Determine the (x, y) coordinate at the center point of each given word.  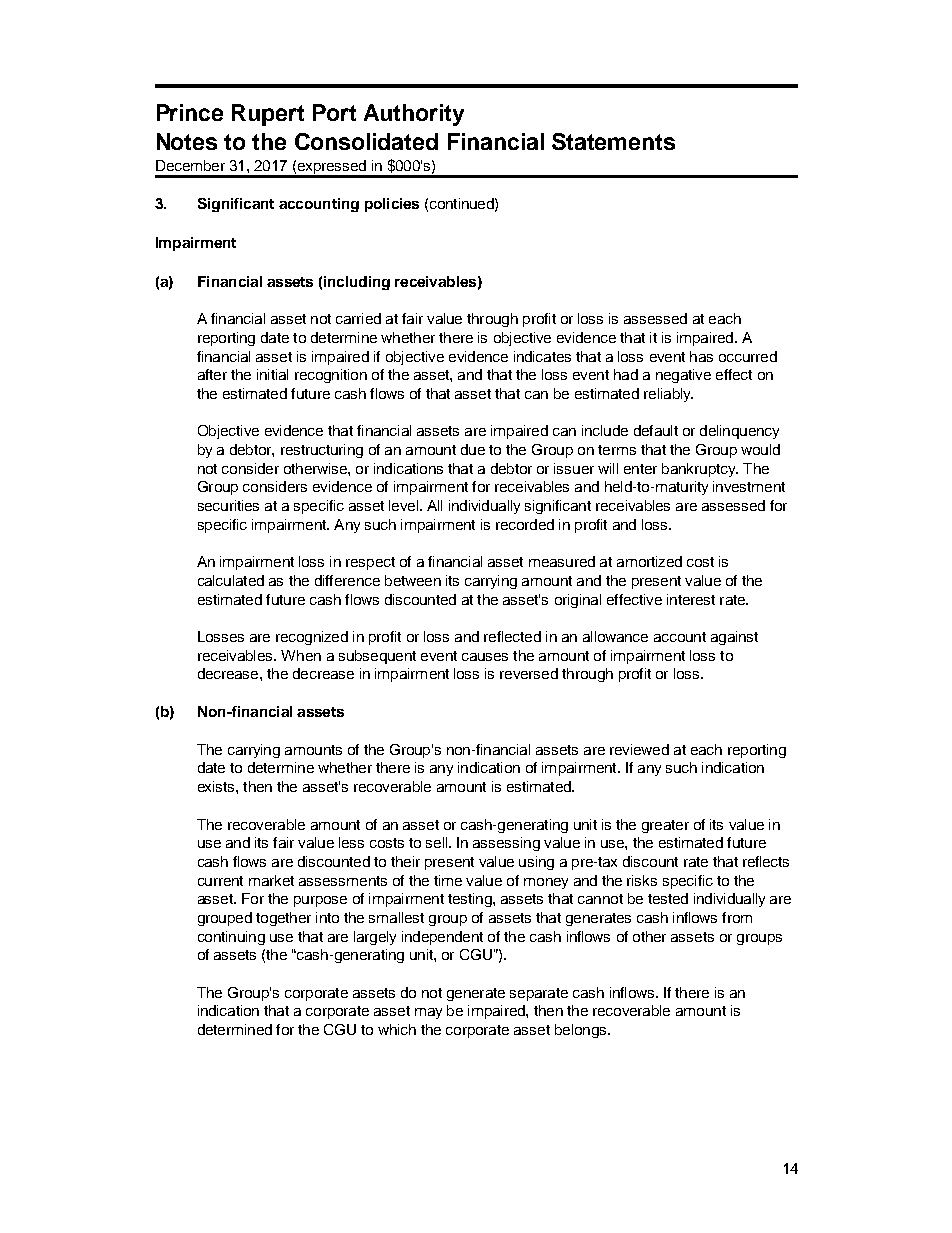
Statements (613, 141)
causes (485, 657)
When (301, 655)
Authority (414, 115)
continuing (231, 938)
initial (272, 374)
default (656, 430)
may (428, 1013)
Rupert (268, 115)
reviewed (639, 749)
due (473, 449)
